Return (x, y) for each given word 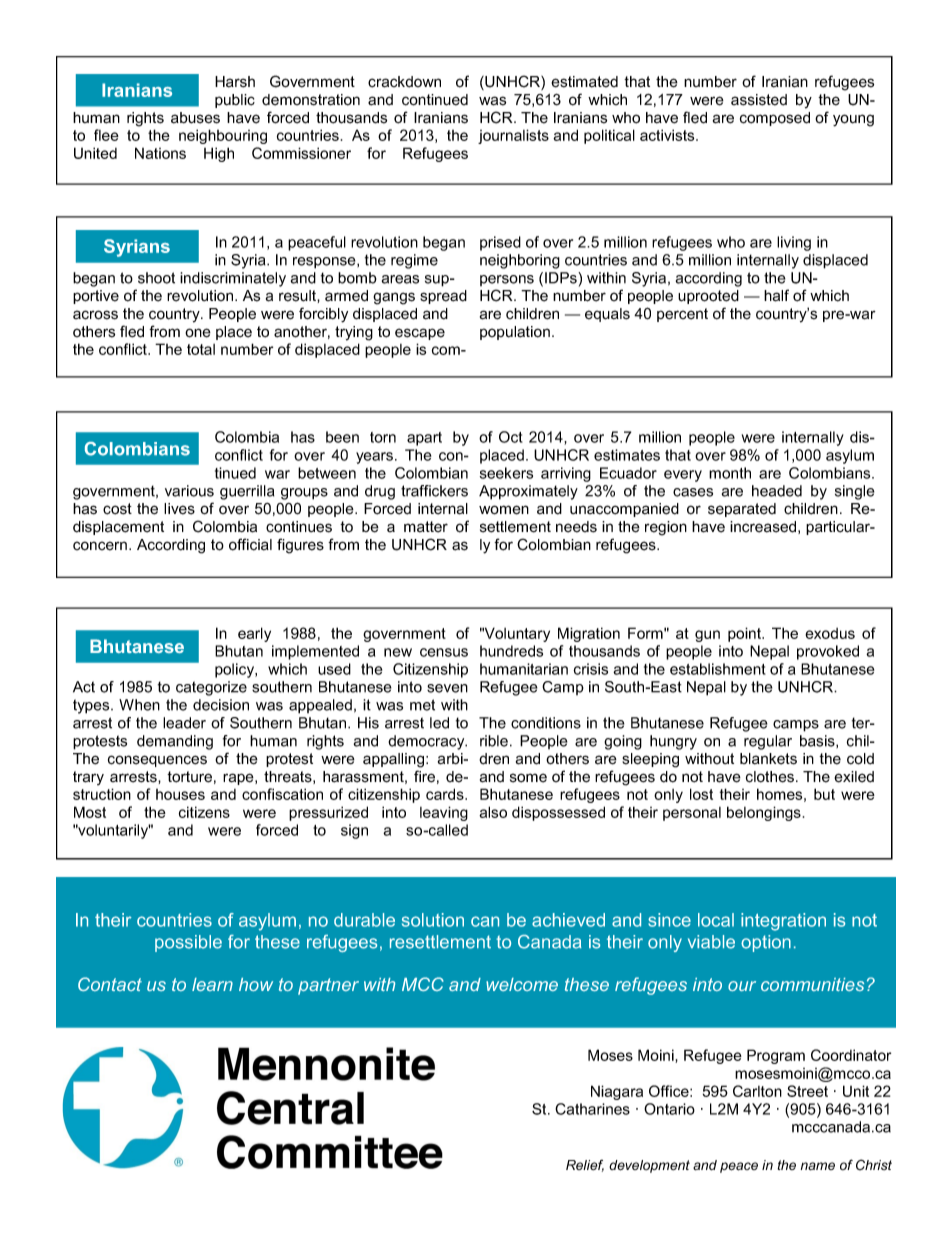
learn (212, 984)
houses (180, 794)
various (189, 491)
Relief (585, 1166)
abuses (195, 118)
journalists (513, 136)
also (493, 812)
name (818, 1166)
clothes (770, 777)
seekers (506, 473)
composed (775, 119)
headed (777, 491)
